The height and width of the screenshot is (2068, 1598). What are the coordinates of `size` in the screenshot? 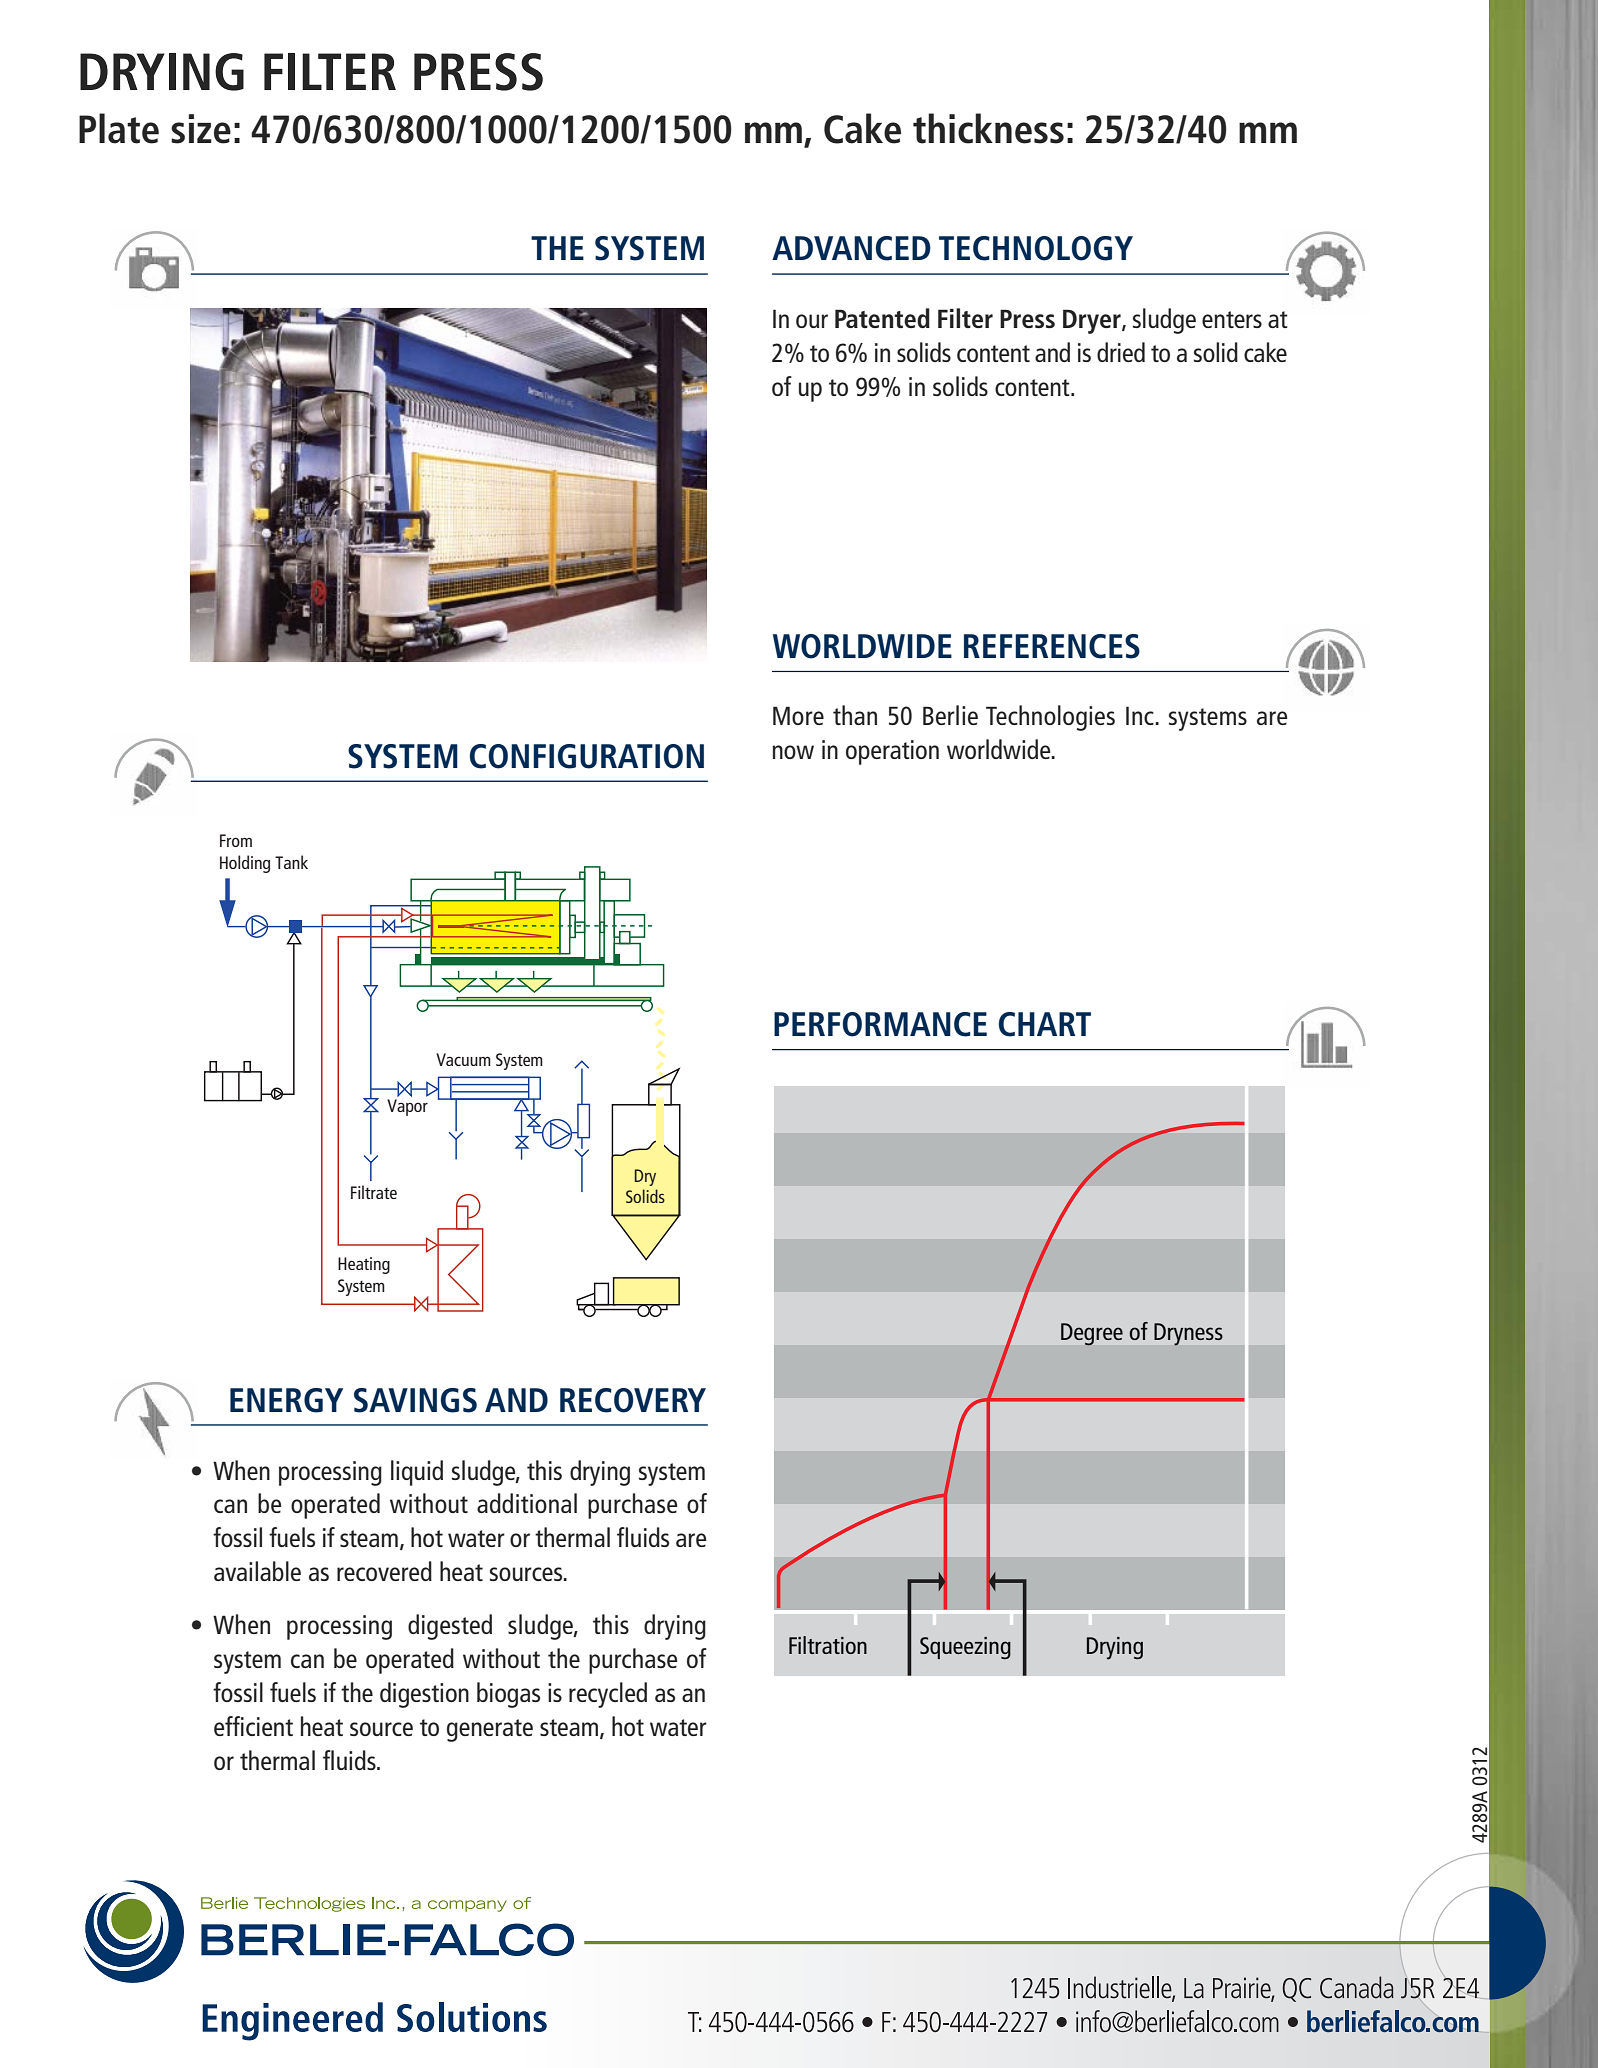 It's located at (201, 129).
